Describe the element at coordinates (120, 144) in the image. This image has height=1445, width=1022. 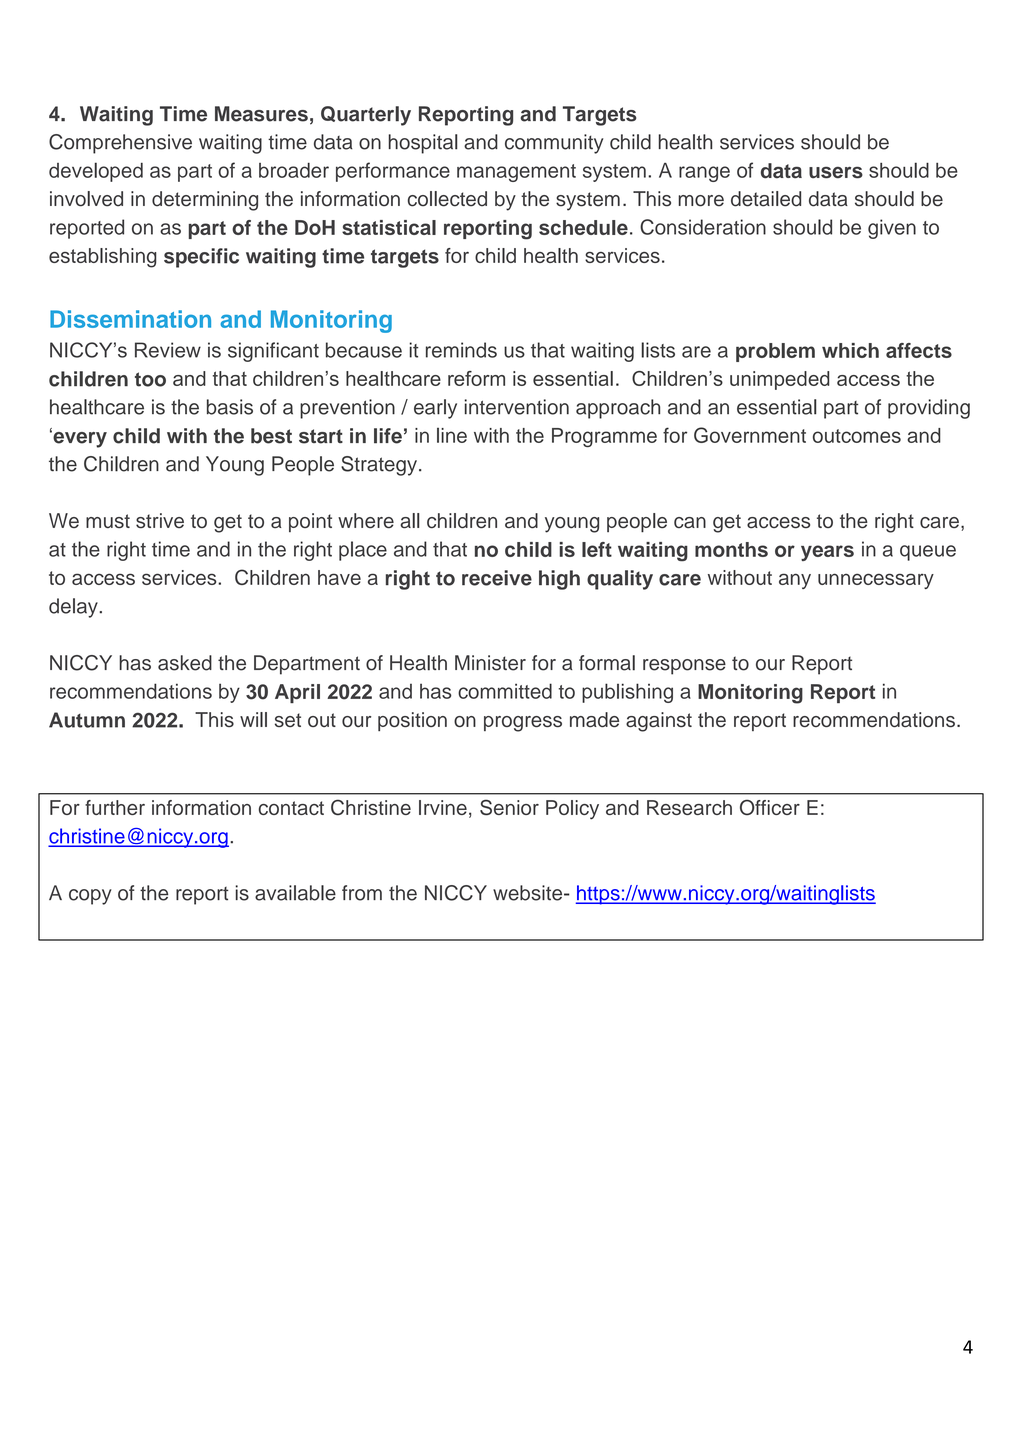
I see `Comprehensive` at that location.
